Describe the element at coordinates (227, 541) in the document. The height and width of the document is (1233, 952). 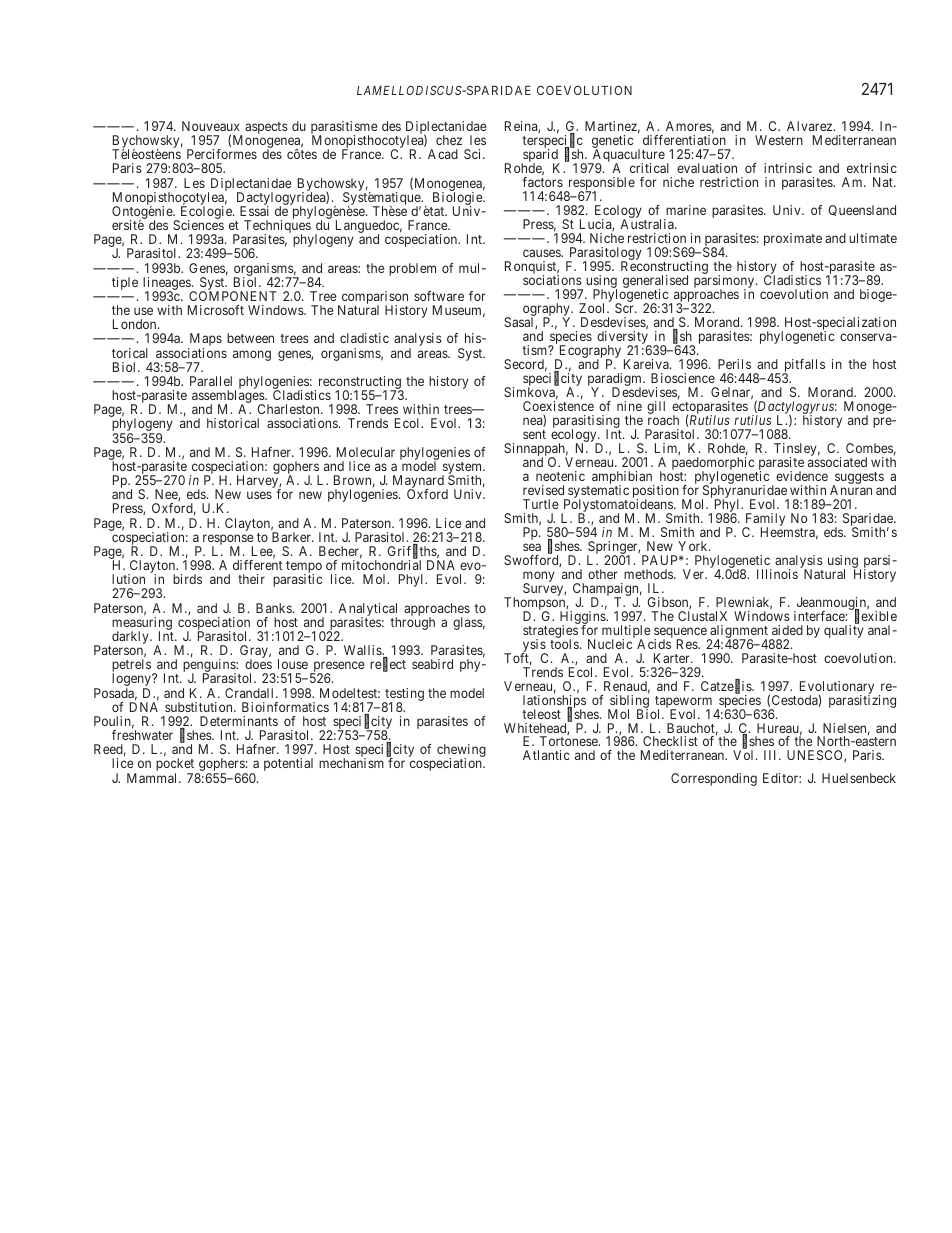
I see `response` at that location.
